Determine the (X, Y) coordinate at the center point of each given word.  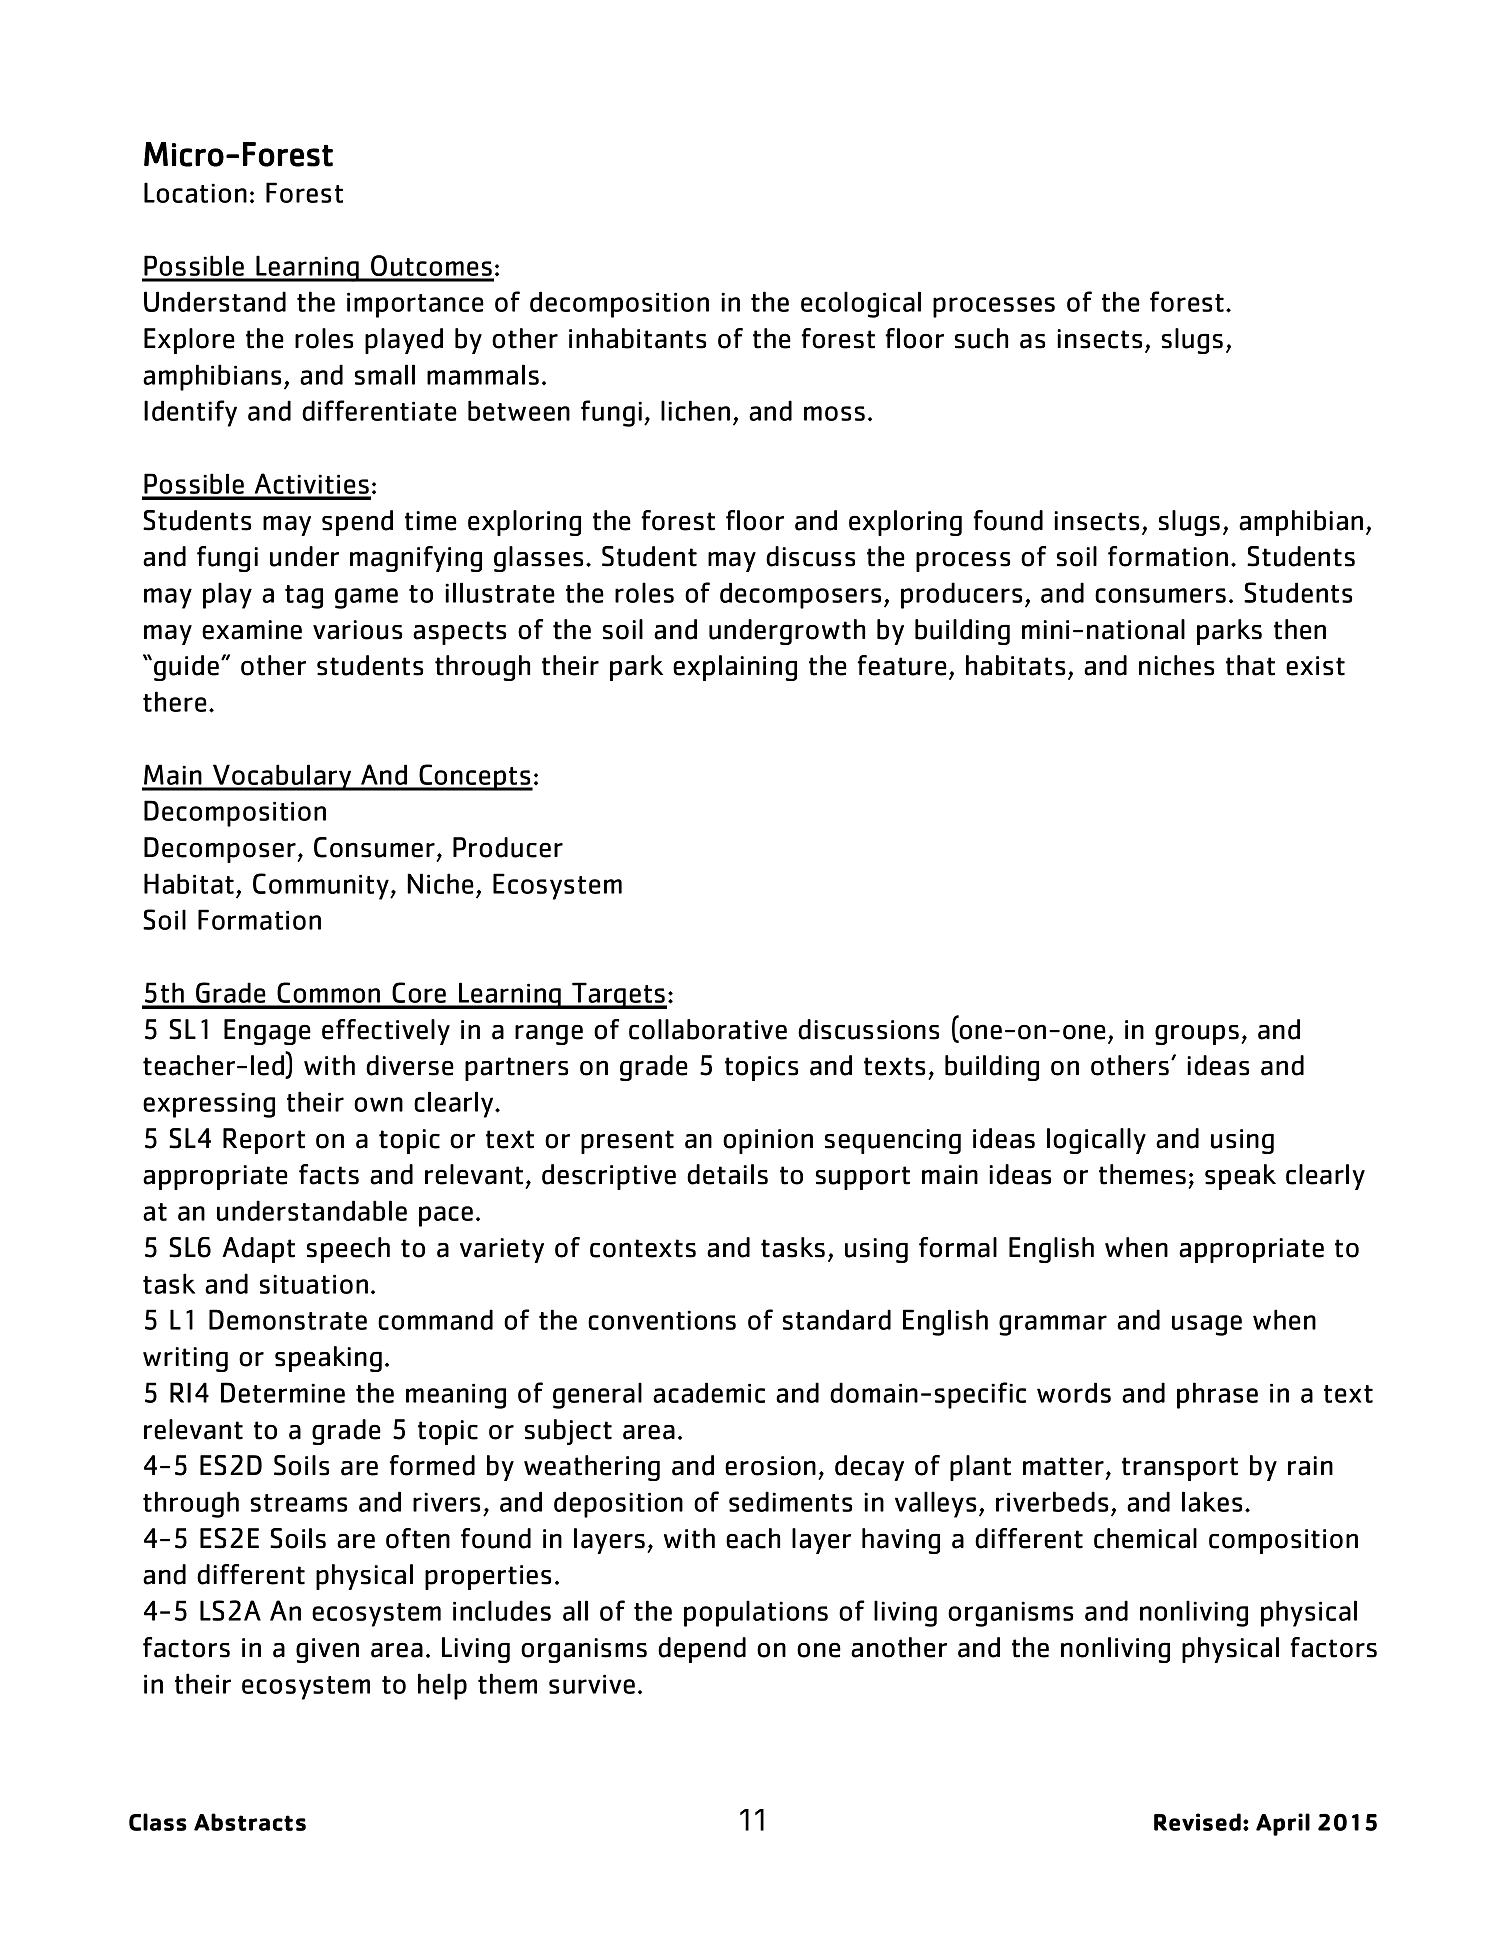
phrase (1217, 1395)
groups (1197, 1035)
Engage (267, 1032)
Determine (283, 1392)
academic (709, 1392)
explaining (735, 668)
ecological (861, 304)
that (1250, 665)
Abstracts (250, 1822)
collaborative (708, 1029)
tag (304, 597)
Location (195, 192)
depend (702, 1650)
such (981, 338)
